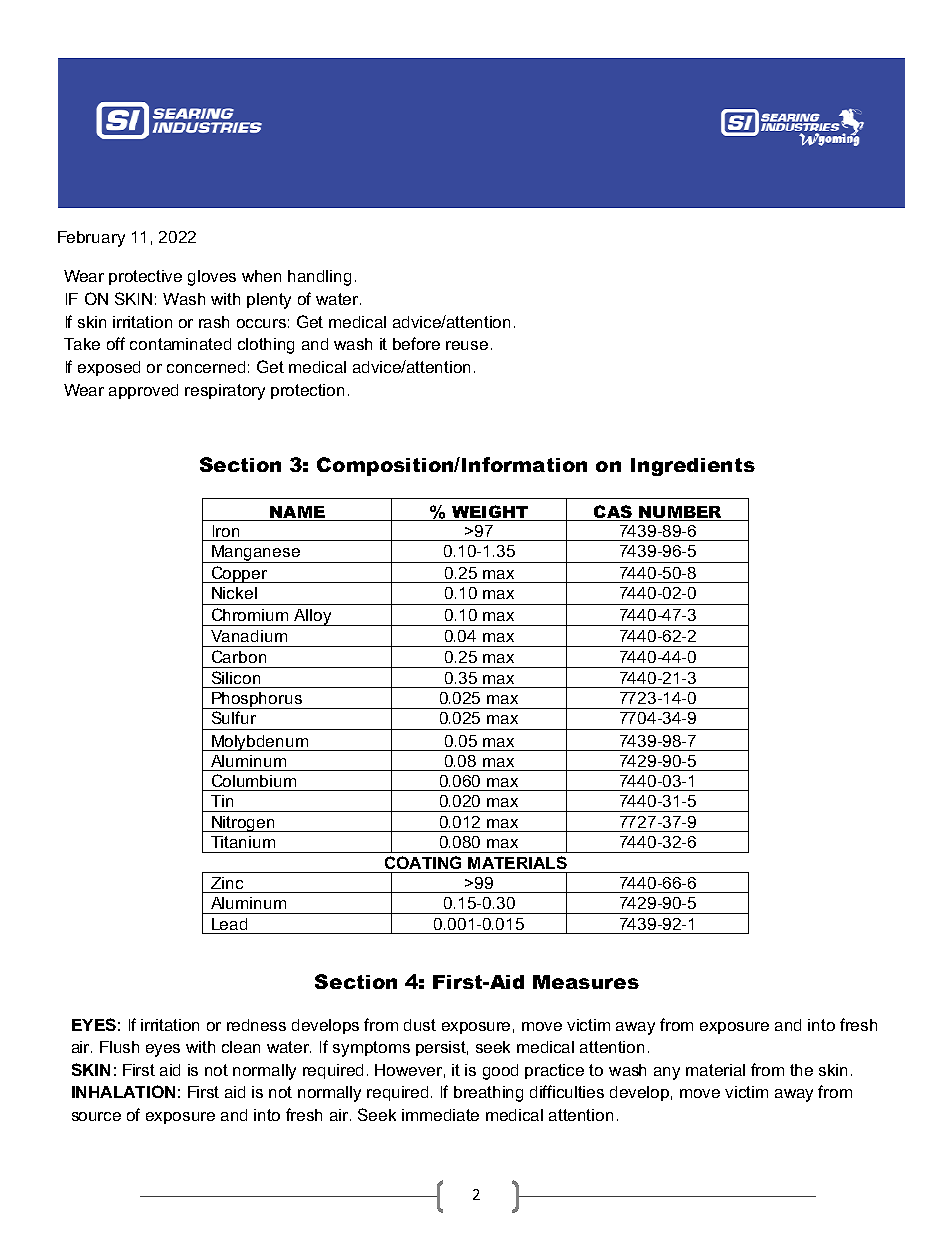  What do you see at coordinates (145, 277) in the screenshot?
I see `protective` at bounding box center [145, 277].
